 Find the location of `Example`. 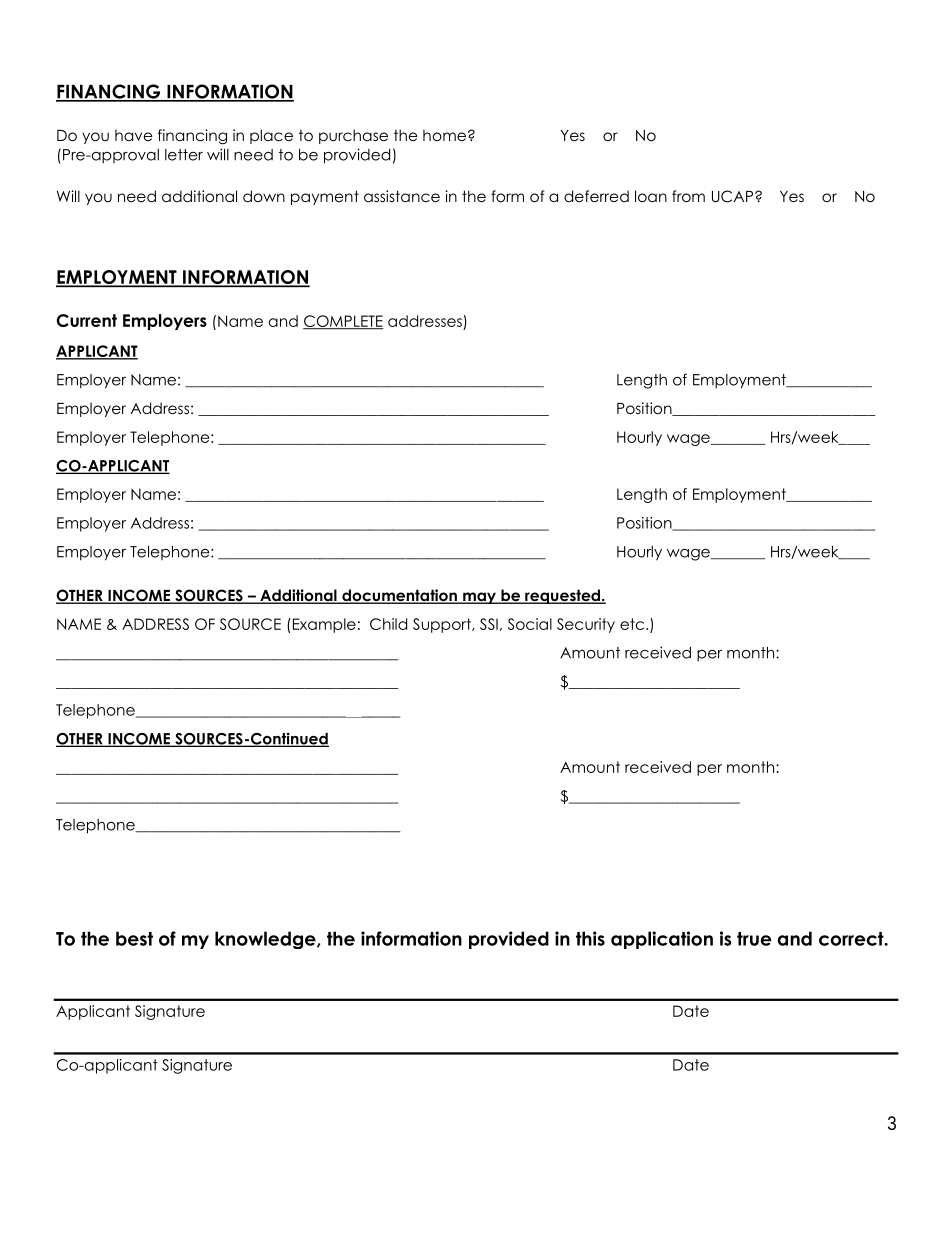

Example is located at coordinates (323, 625).
